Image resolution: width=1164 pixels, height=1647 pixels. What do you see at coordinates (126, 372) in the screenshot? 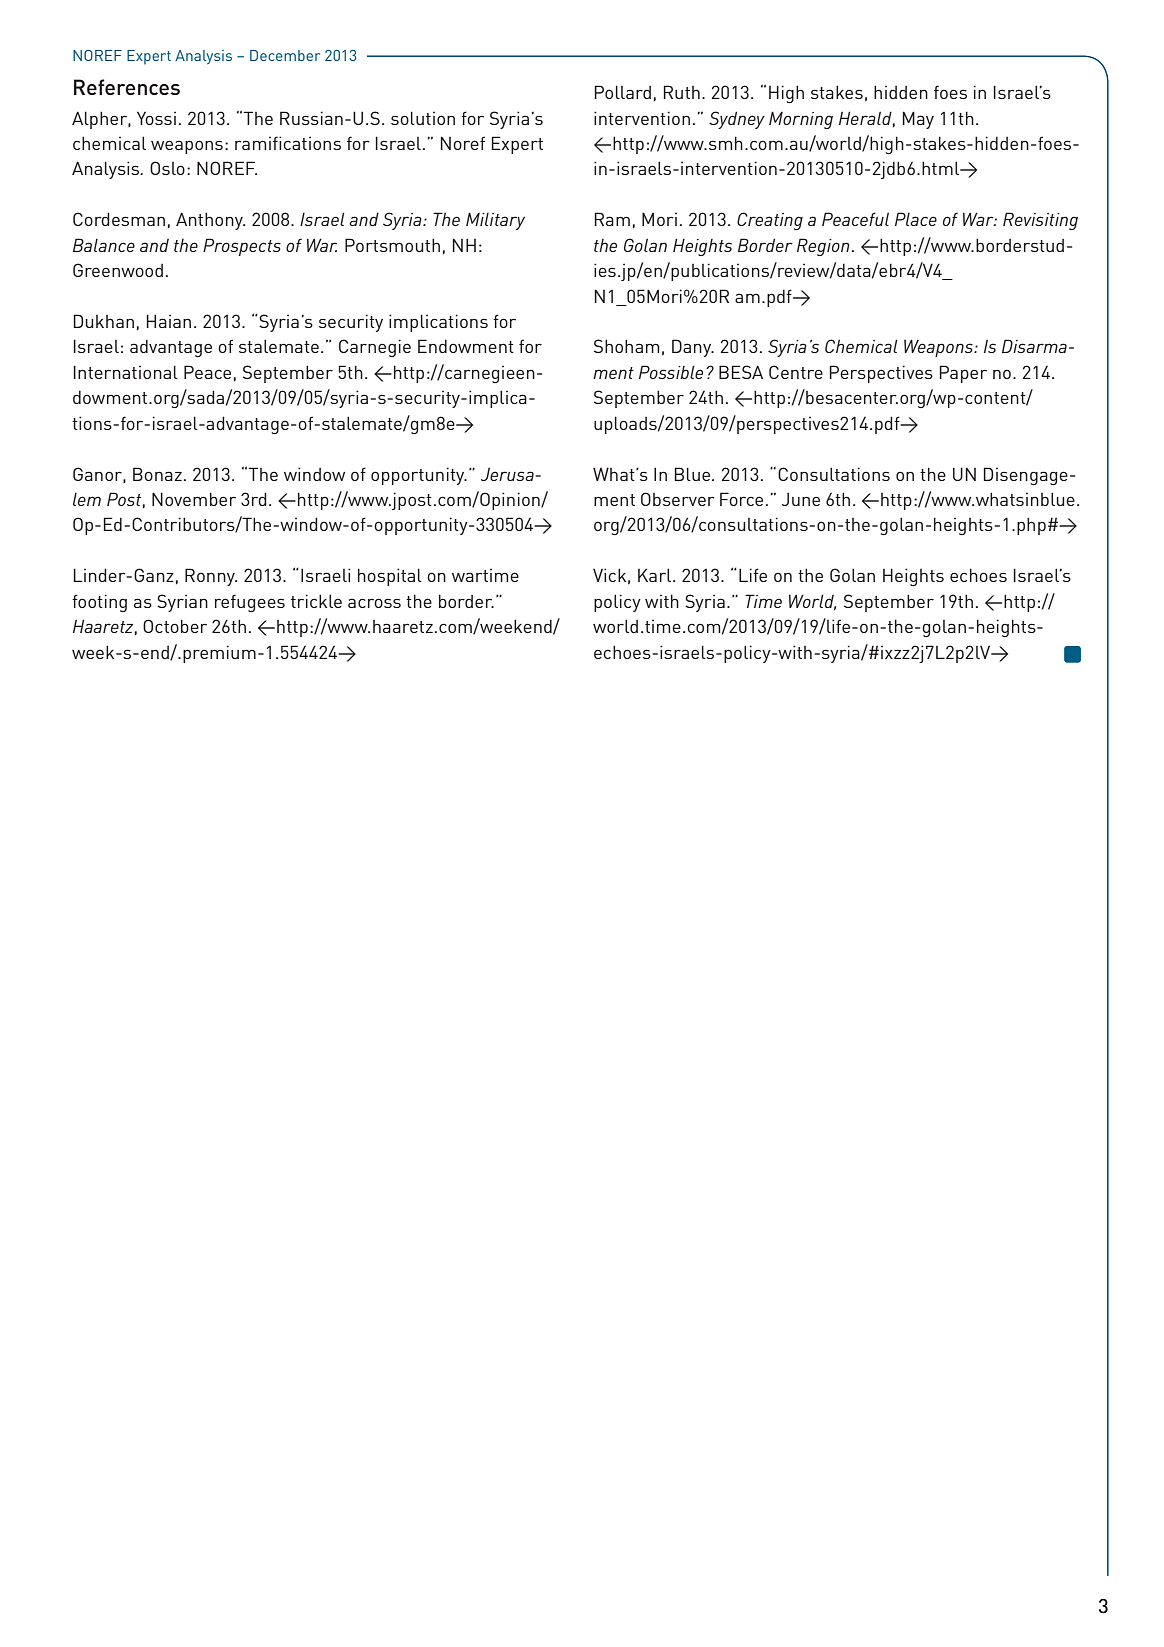
I see `International` at bounding box center [126, 372].
